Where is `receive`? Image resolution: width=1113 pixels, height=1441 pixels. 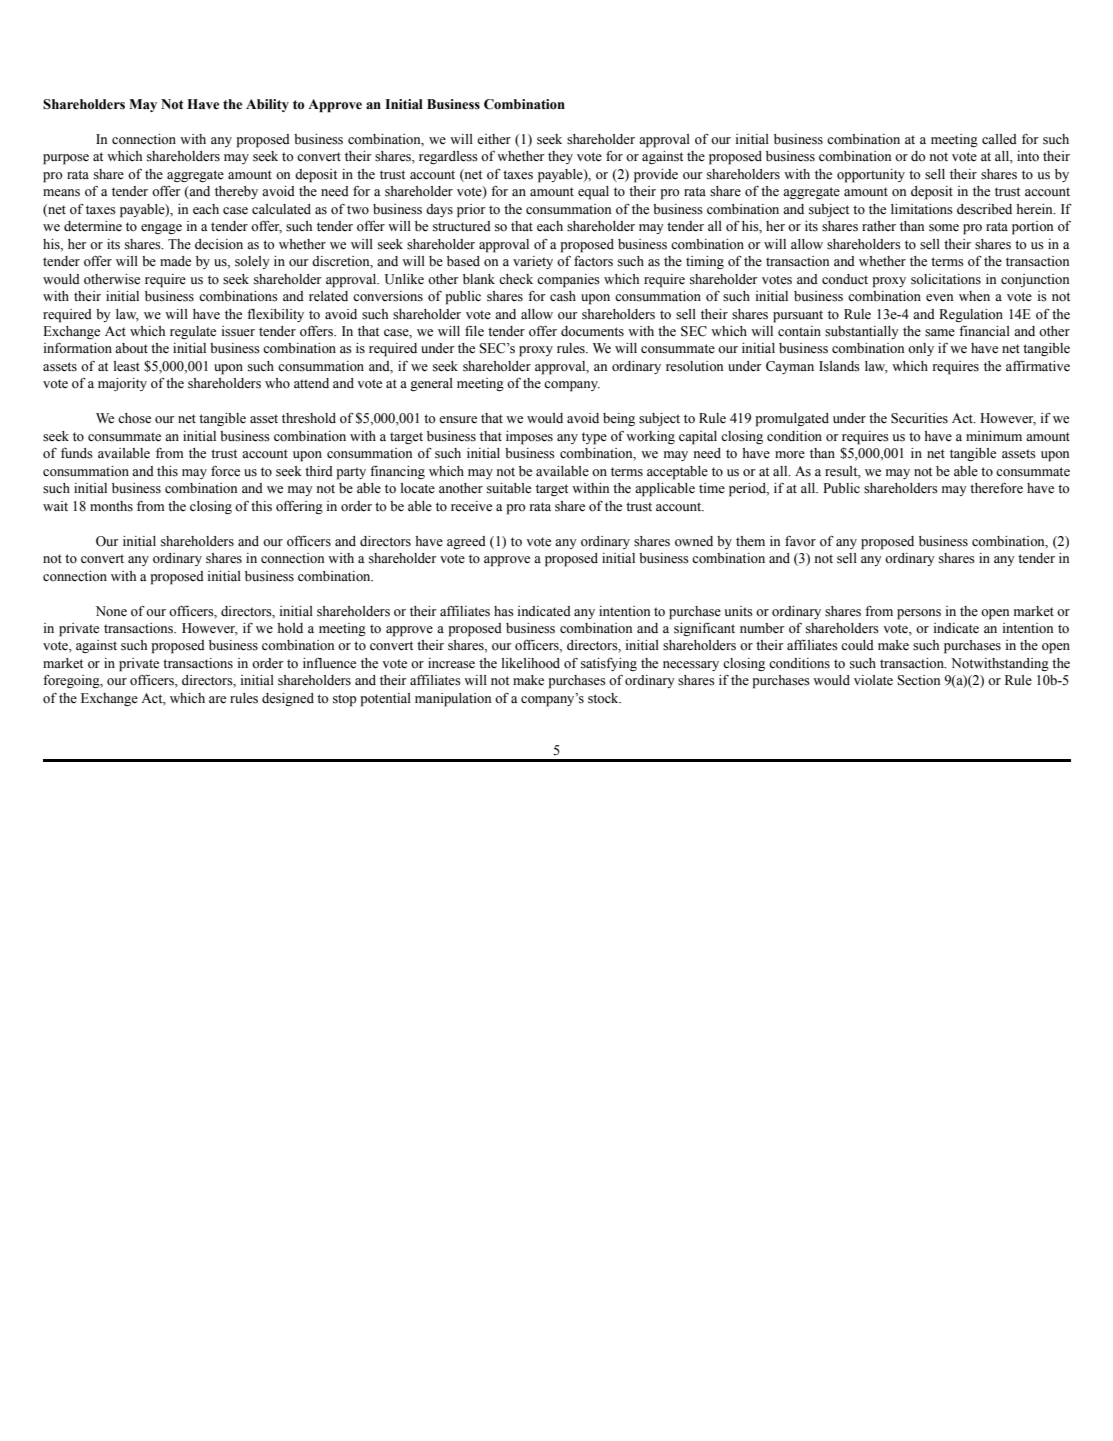 receive is located at coordinates (471, 506).
